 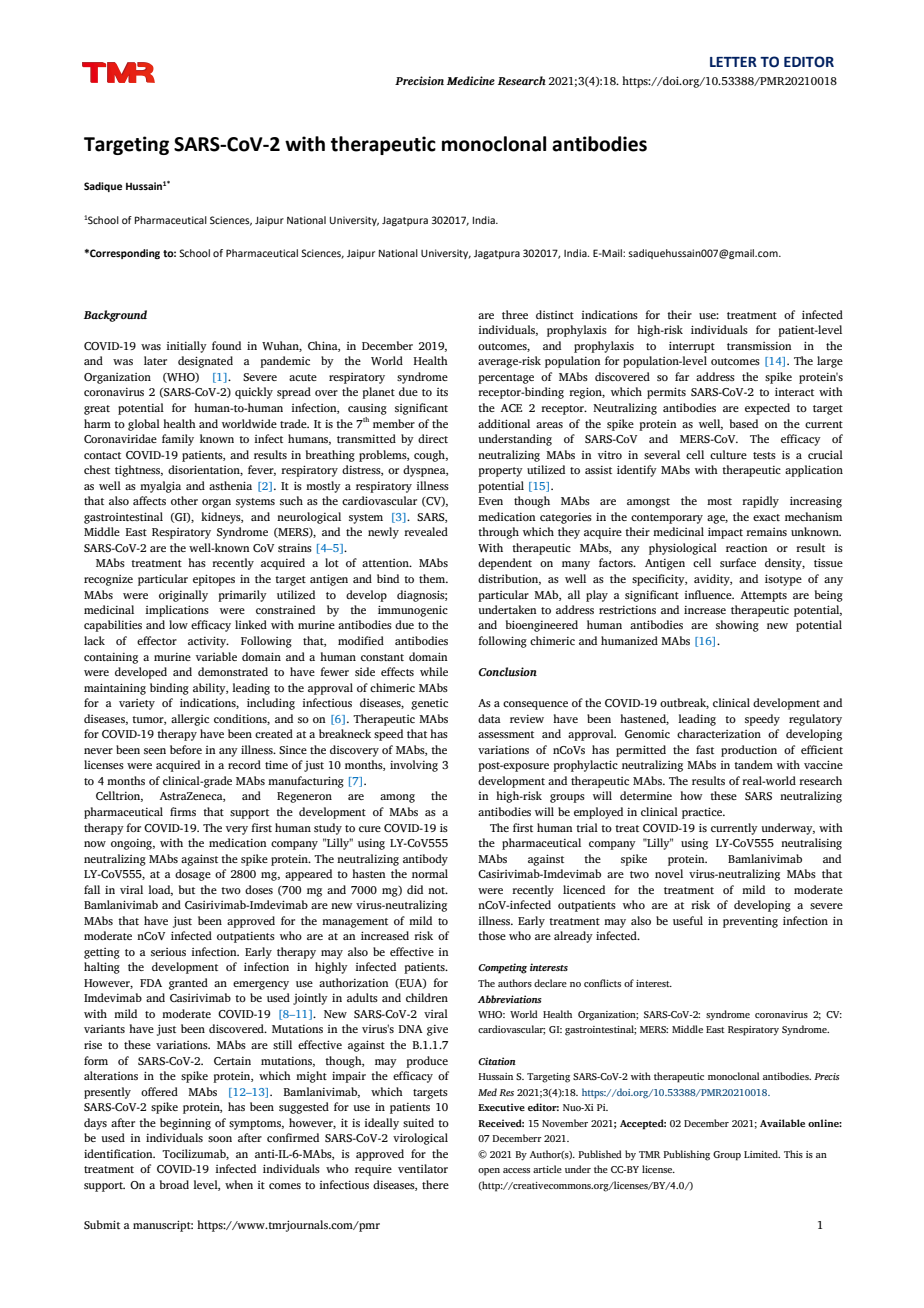 What do you see at coordinates (728, 454) in the screenshot?
I see `culture` at bounding box center [728, 454].
